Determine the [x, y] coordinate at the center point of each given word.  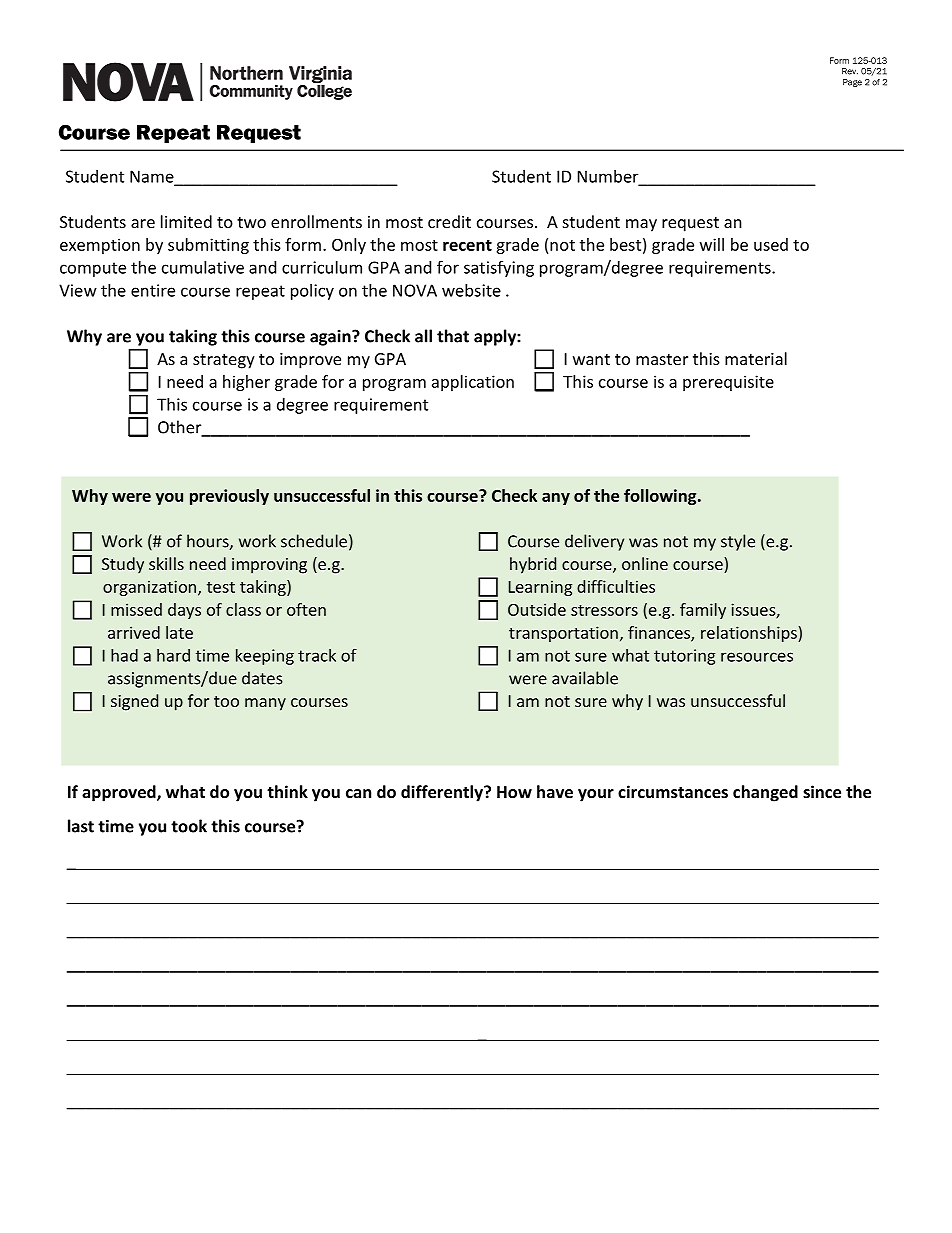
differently [443, 793]
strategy [224, 361]
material [756, 358]
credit [449, 221]
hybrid [533, 565]
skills [166, 563]
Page [852, 83]
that [453, 336]
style [738, 542]
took [189, 826]
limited [186, 221]
